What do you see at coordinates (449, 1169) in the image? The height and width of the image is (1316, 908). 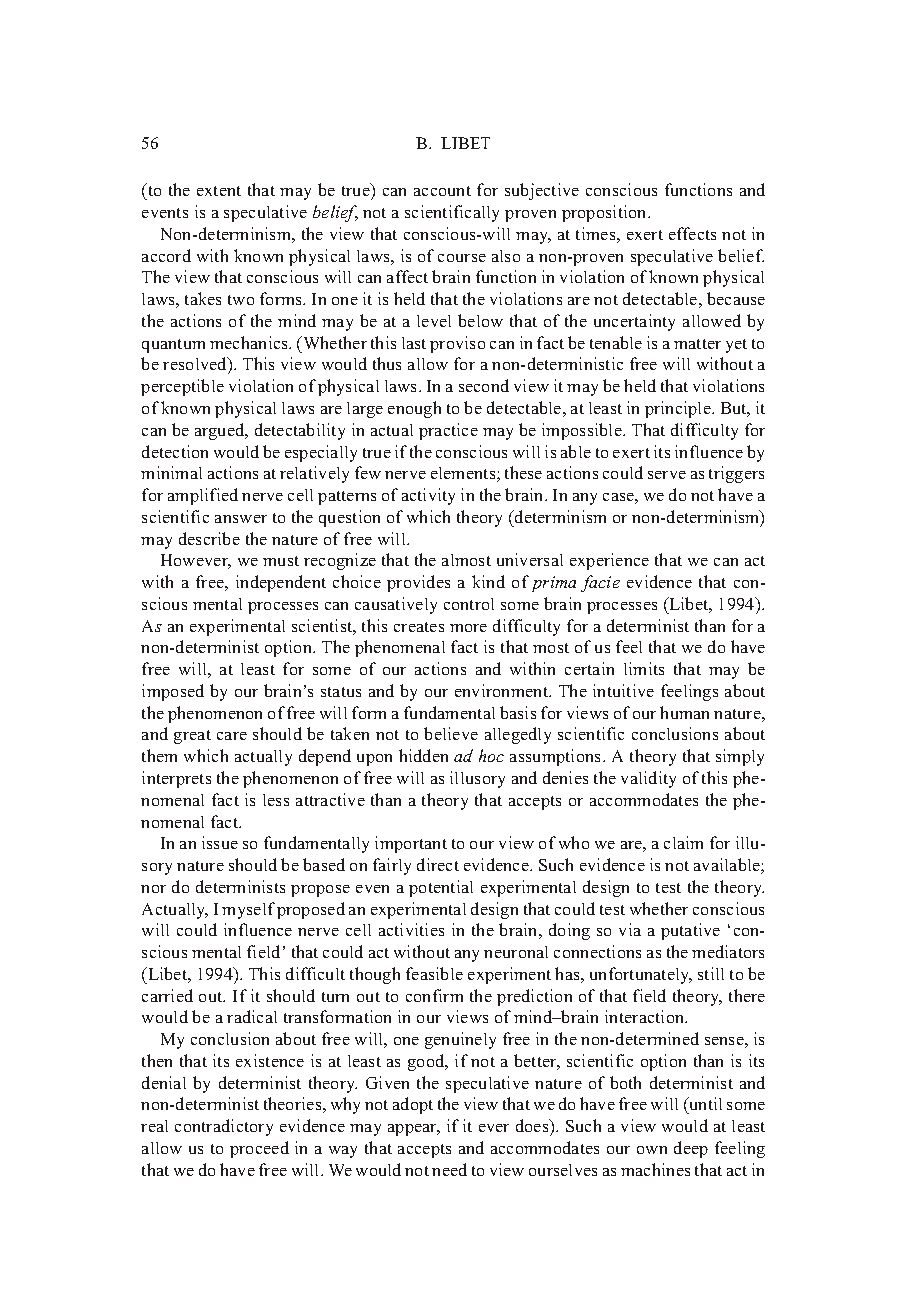 I see `need` at bounding box center [449, 1169].
